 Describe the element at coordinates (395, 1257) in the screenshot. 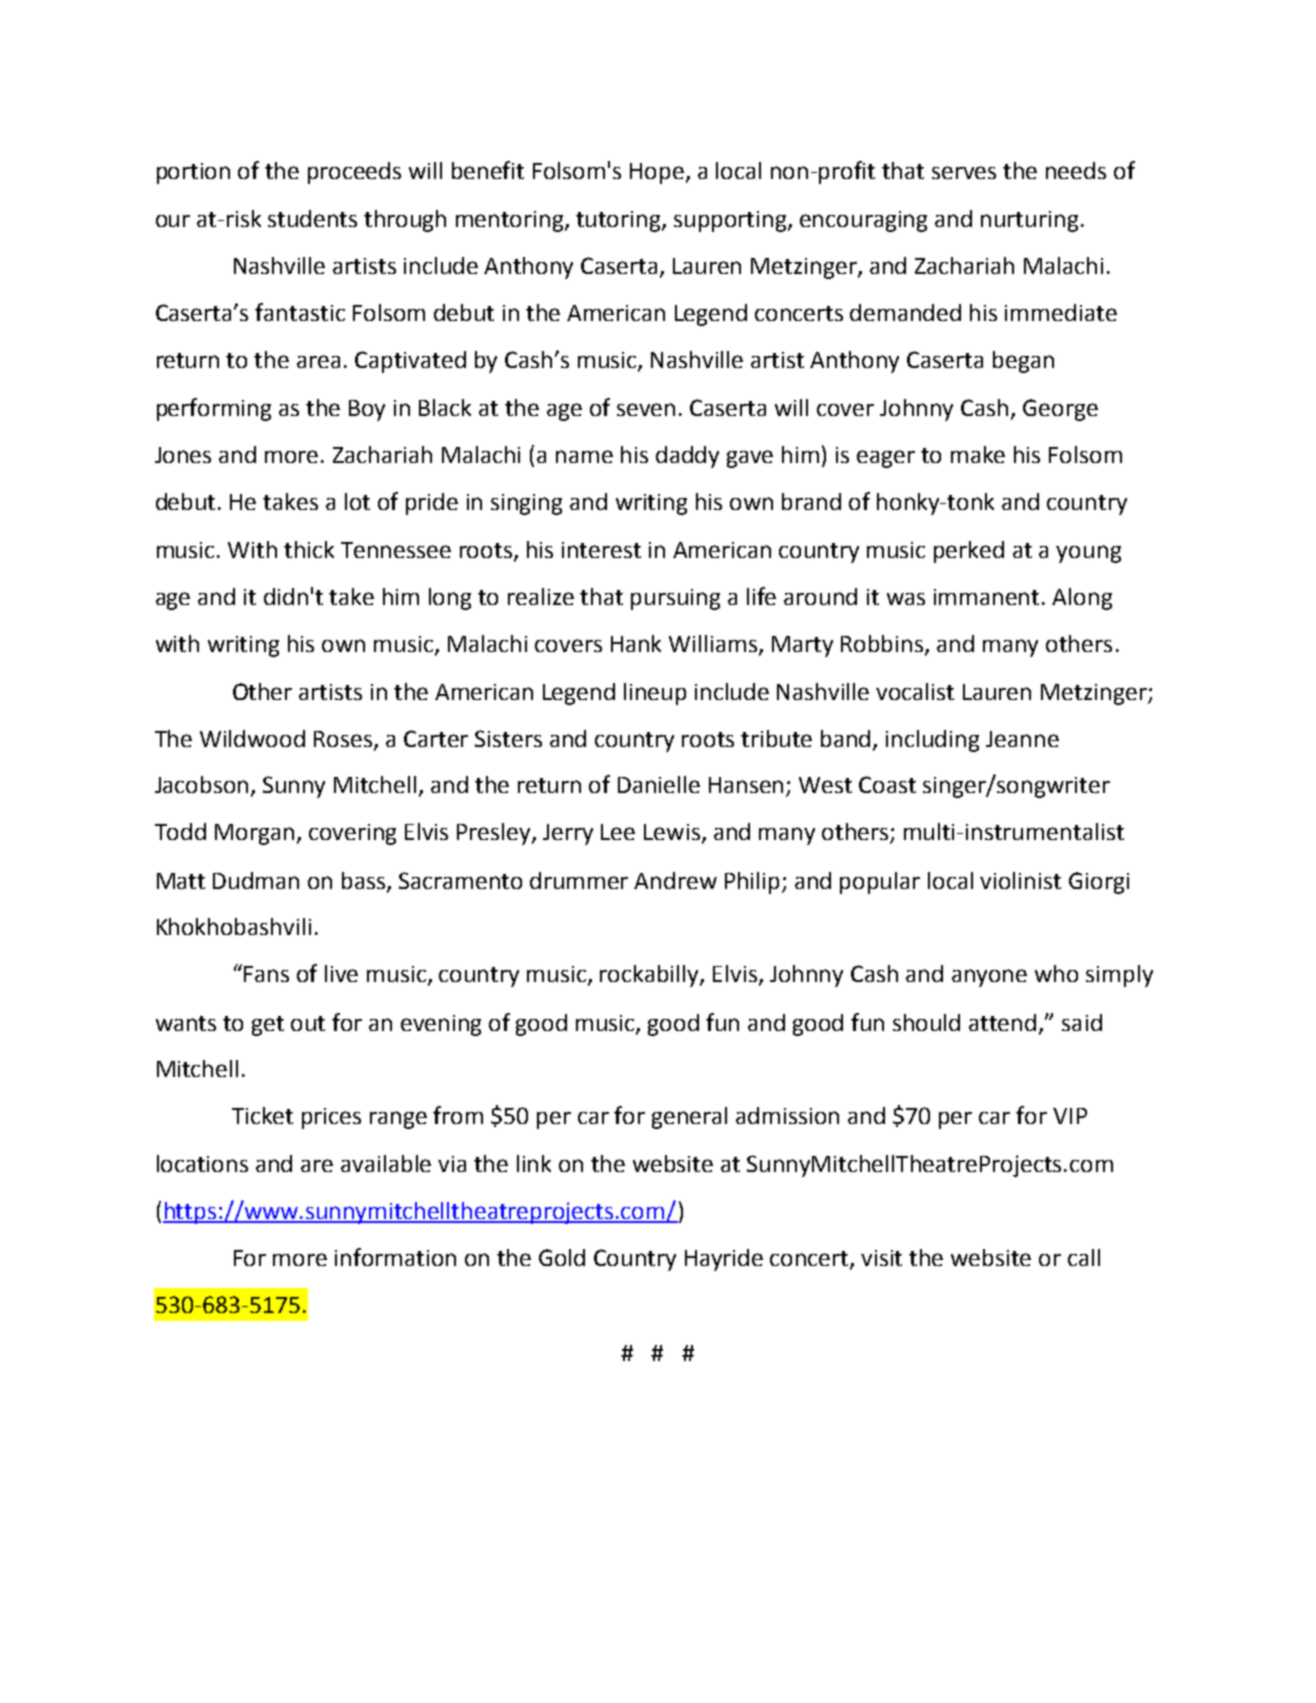

I see `information` at that location.
